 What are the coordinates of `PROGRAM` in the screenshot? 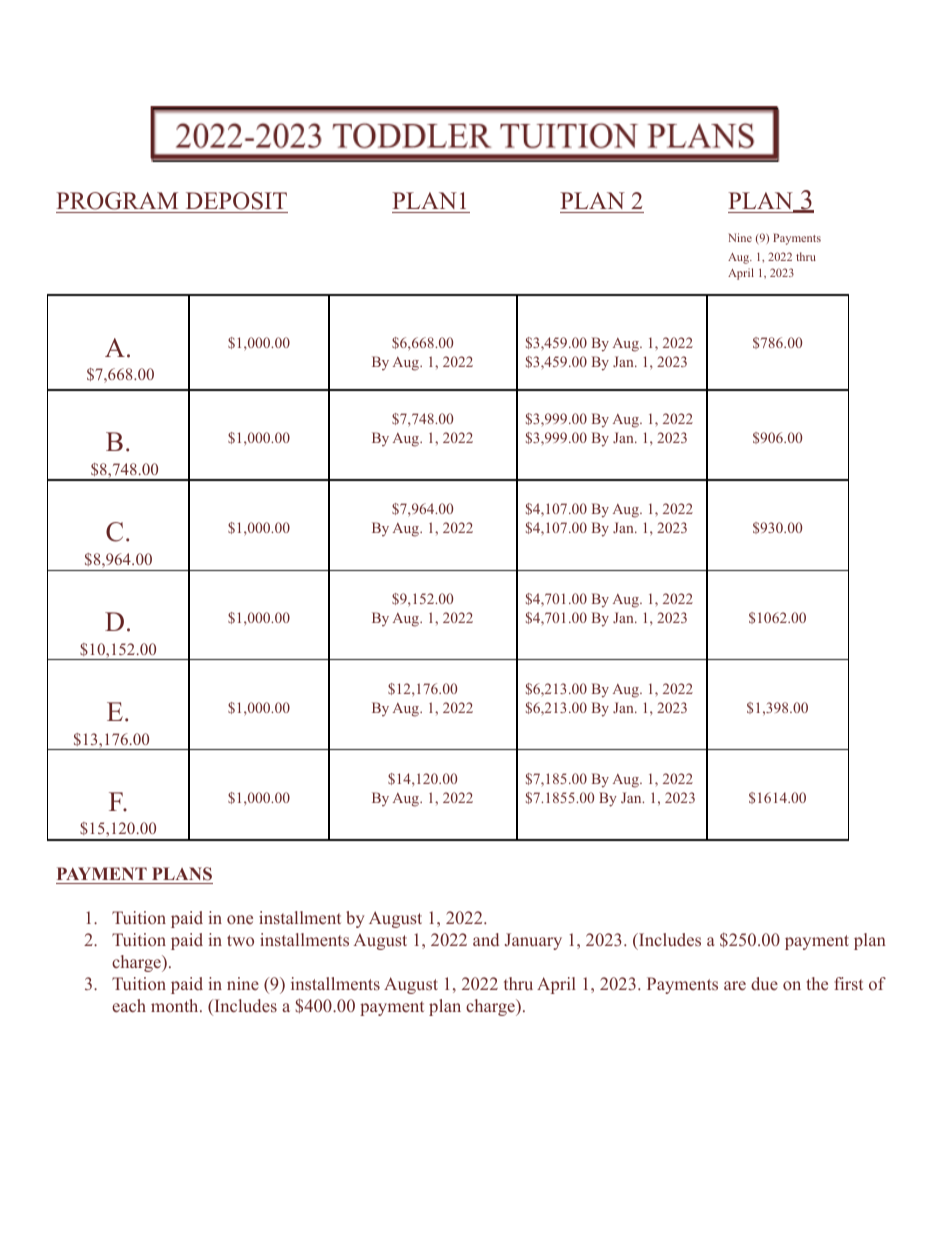 It's located at (117, 201).
